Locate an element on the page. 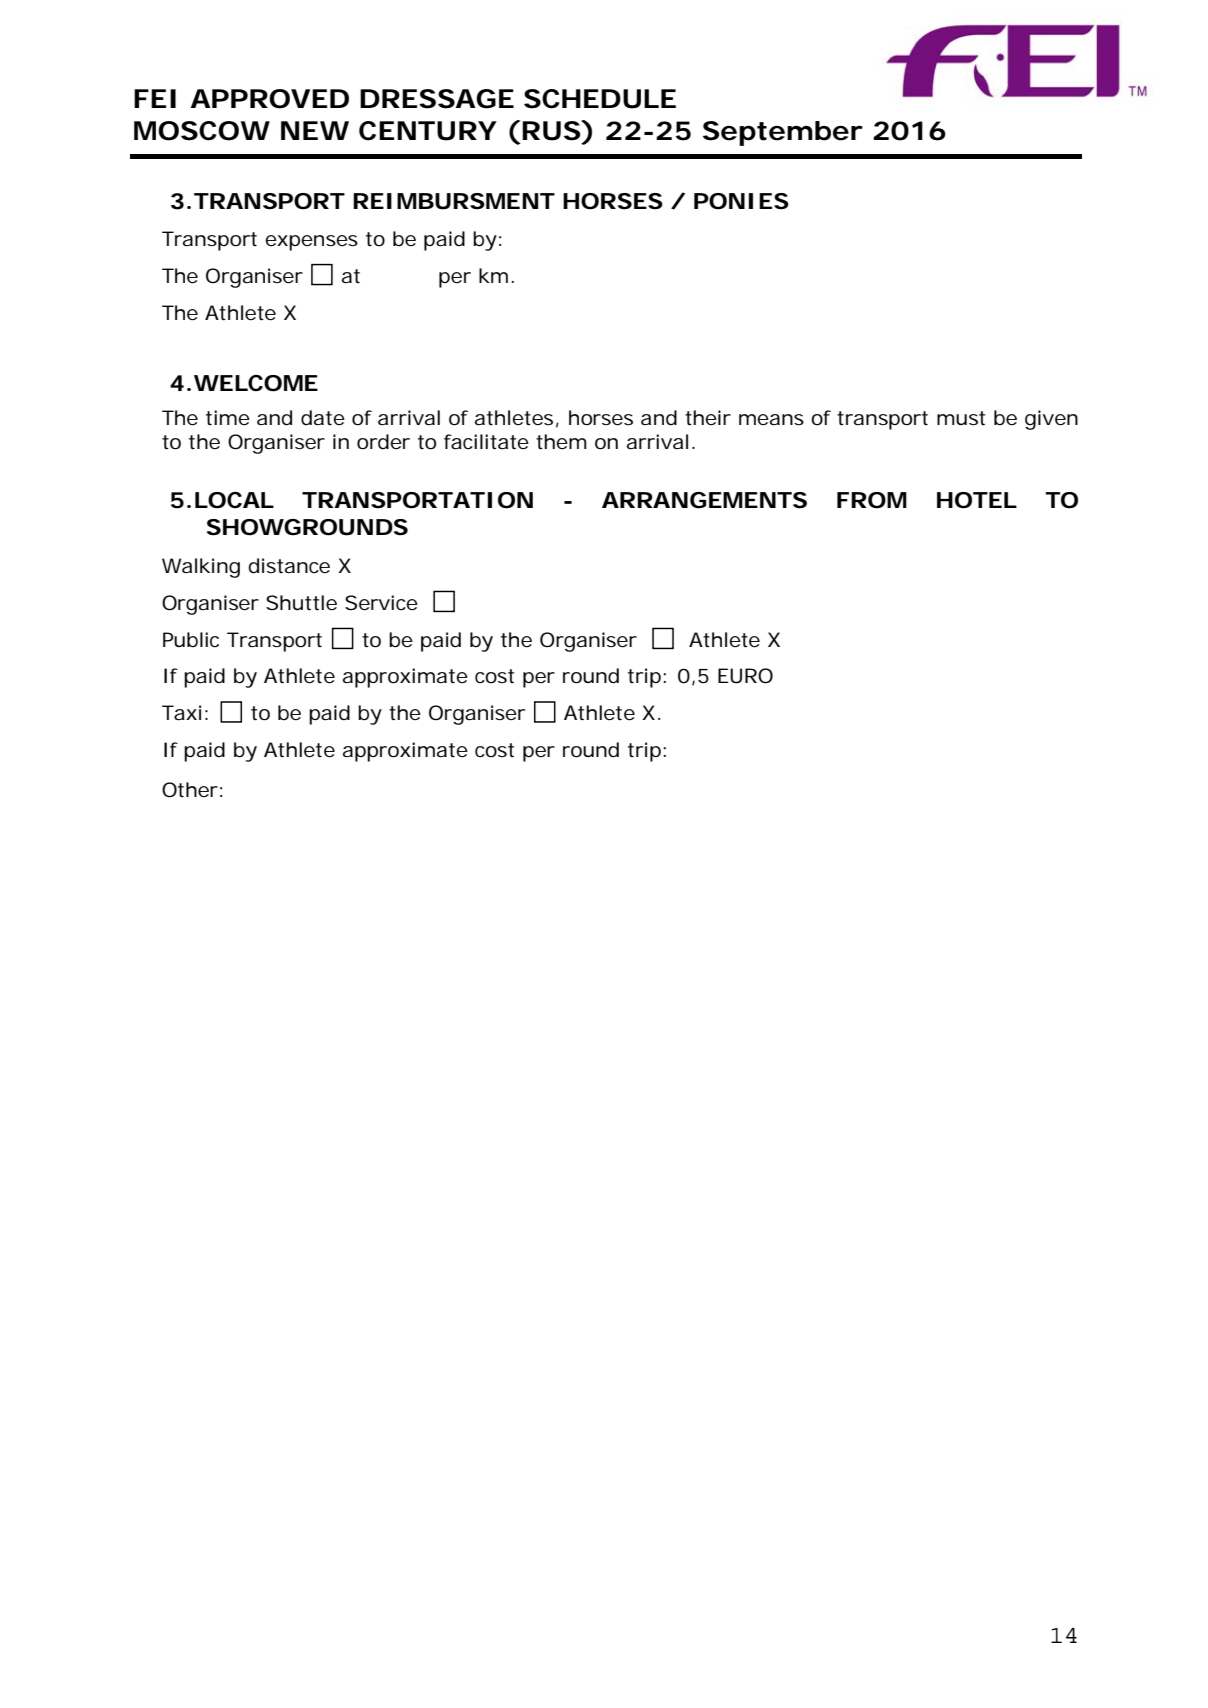 This page has height=1708, width=1208. HOTEL is located at coordinates (977, 500).
